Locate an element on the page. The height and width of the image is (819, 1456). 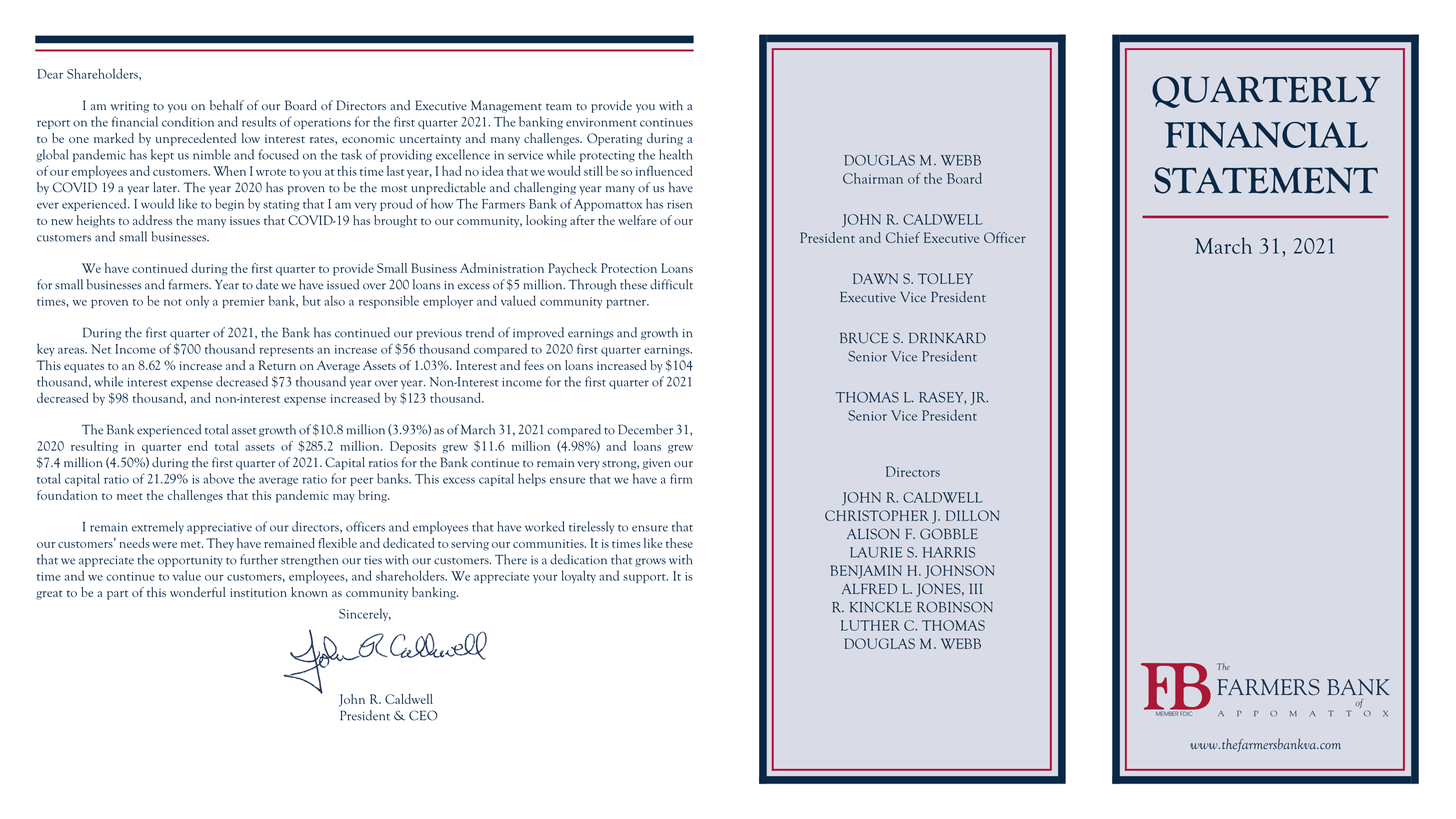
behalf is located at coordinates (227, 105).
